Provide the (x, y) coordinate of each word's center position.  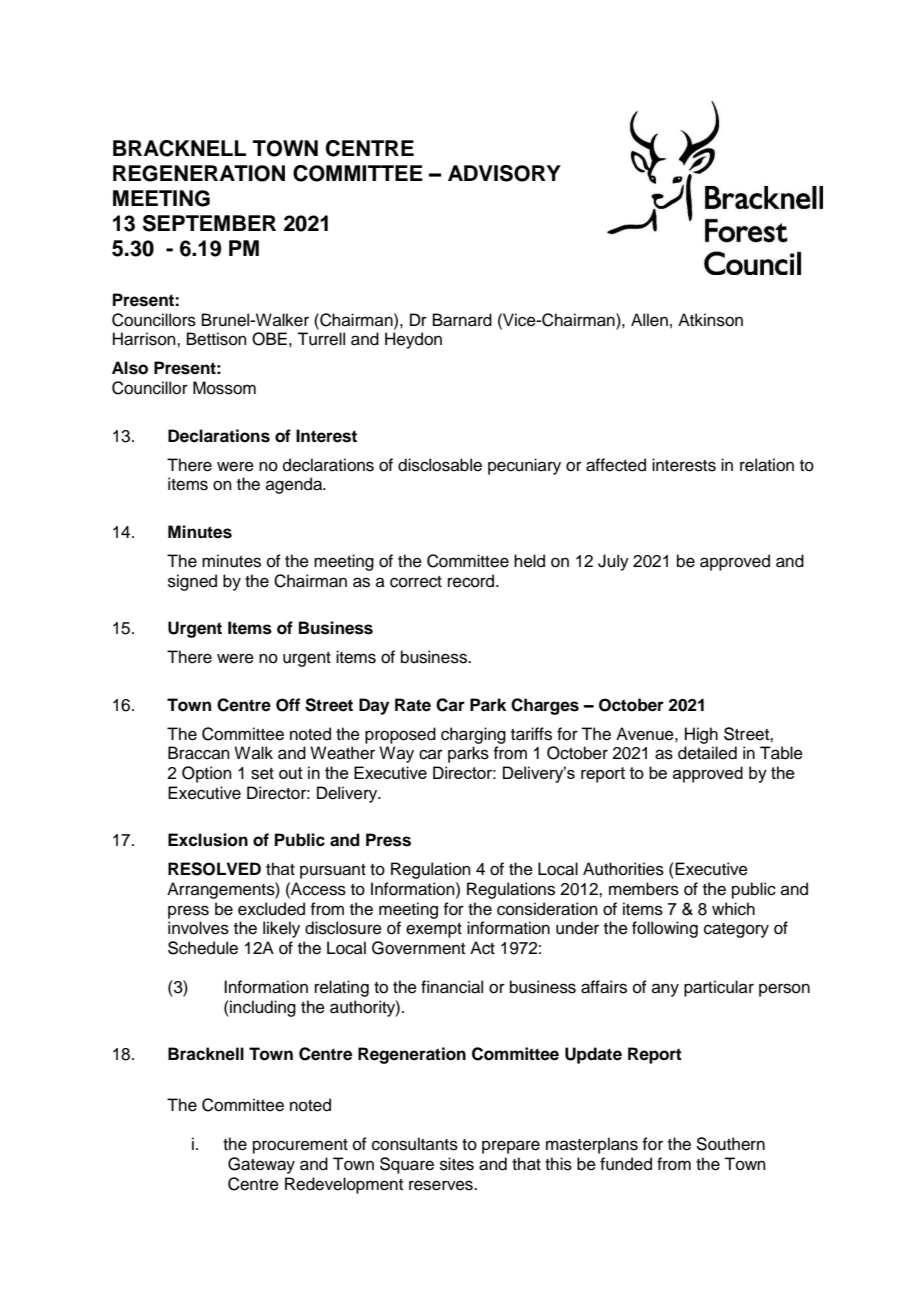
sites (457, 1164)
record (472, 581)
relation (767, 465)
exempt (434, 930)
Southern (730, 1144)
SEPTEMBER (209, 223)
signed (192, 582)
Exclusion (208, 840)
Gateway (261, 1165)
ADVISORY (504, 173)
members (644, 889)
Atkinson (710, 320)
